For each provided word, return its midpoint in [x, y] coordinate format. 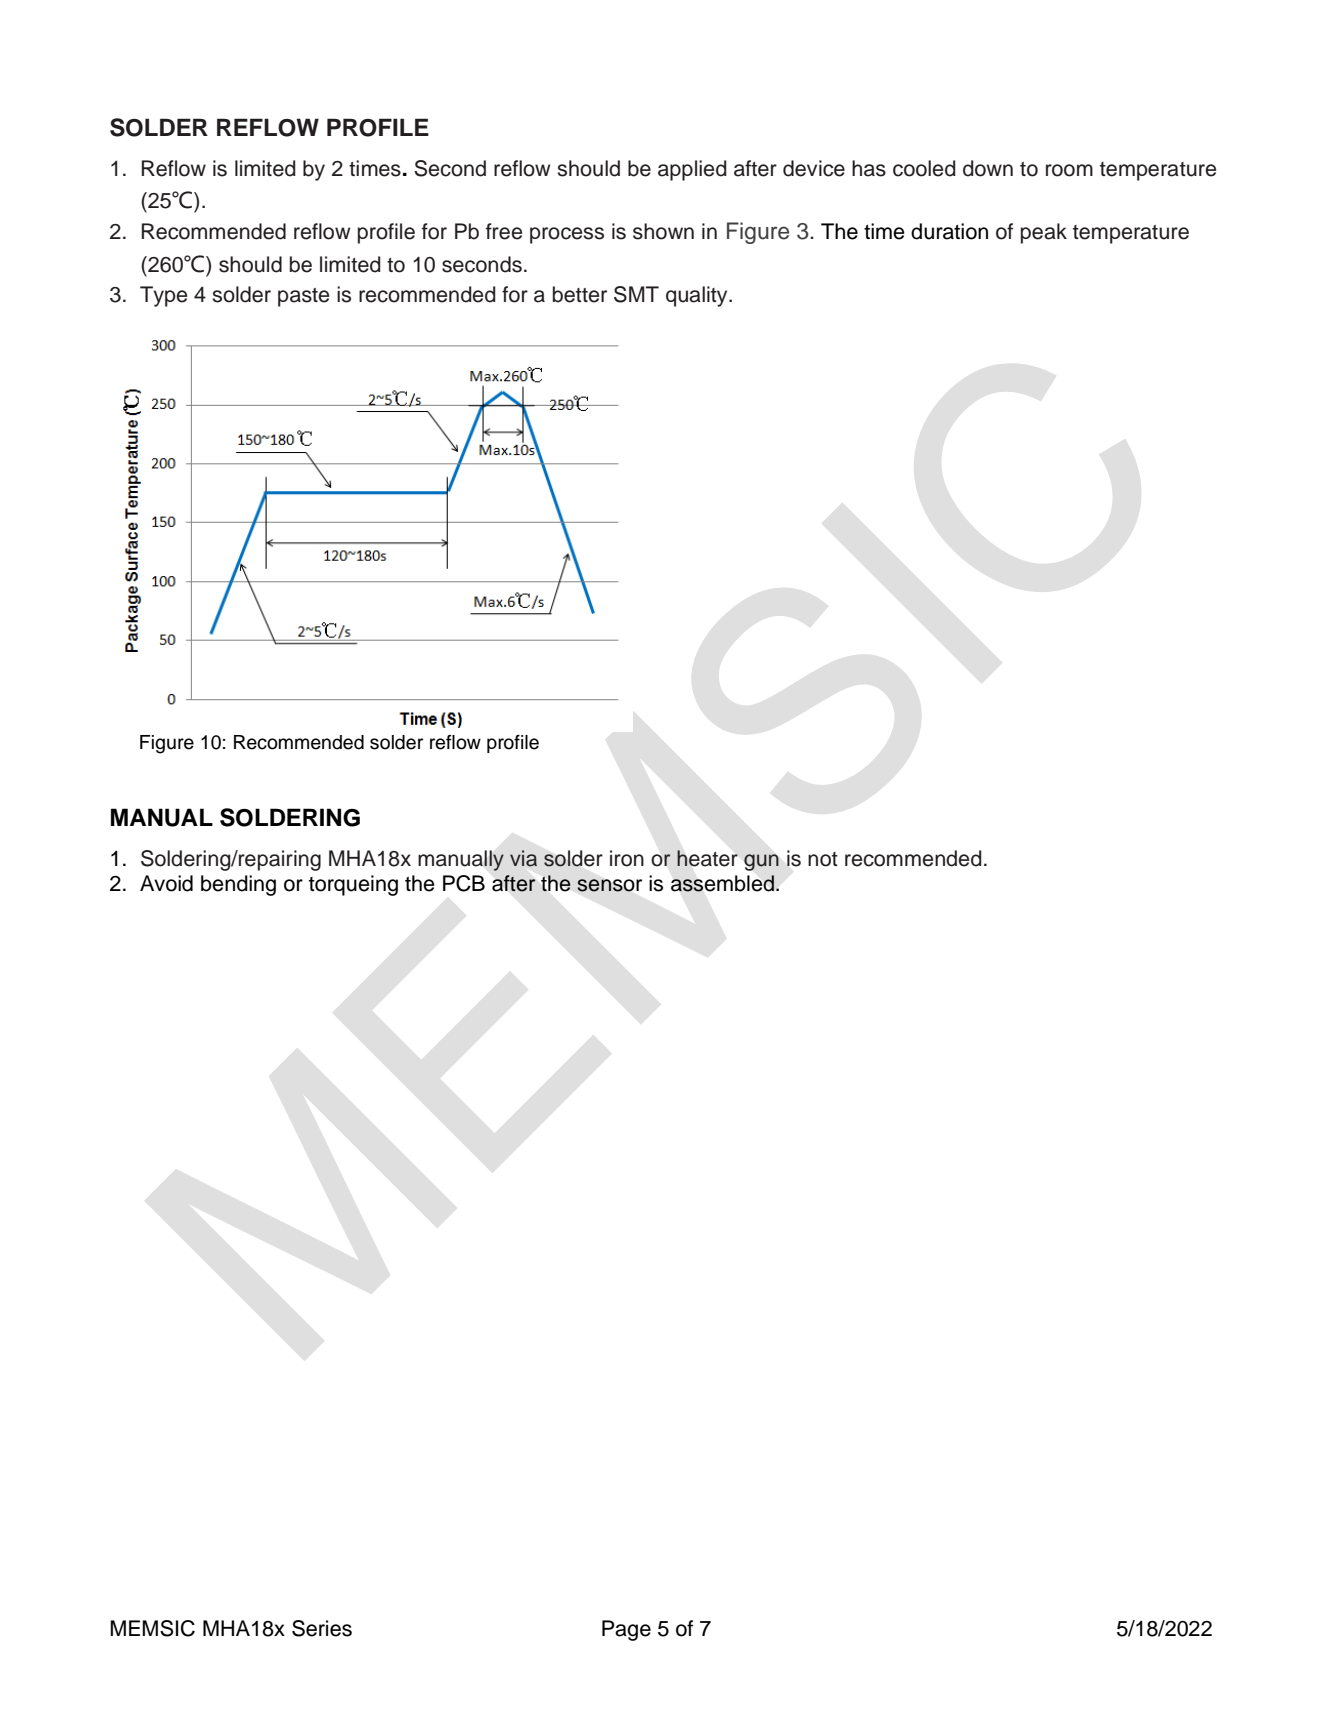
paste [303, 297]
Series [322, 1628]
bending [238, 885]
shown [663, 231]
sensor [609, 885]
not [823, 859]
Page [626, 1630]
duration [949, 231]
